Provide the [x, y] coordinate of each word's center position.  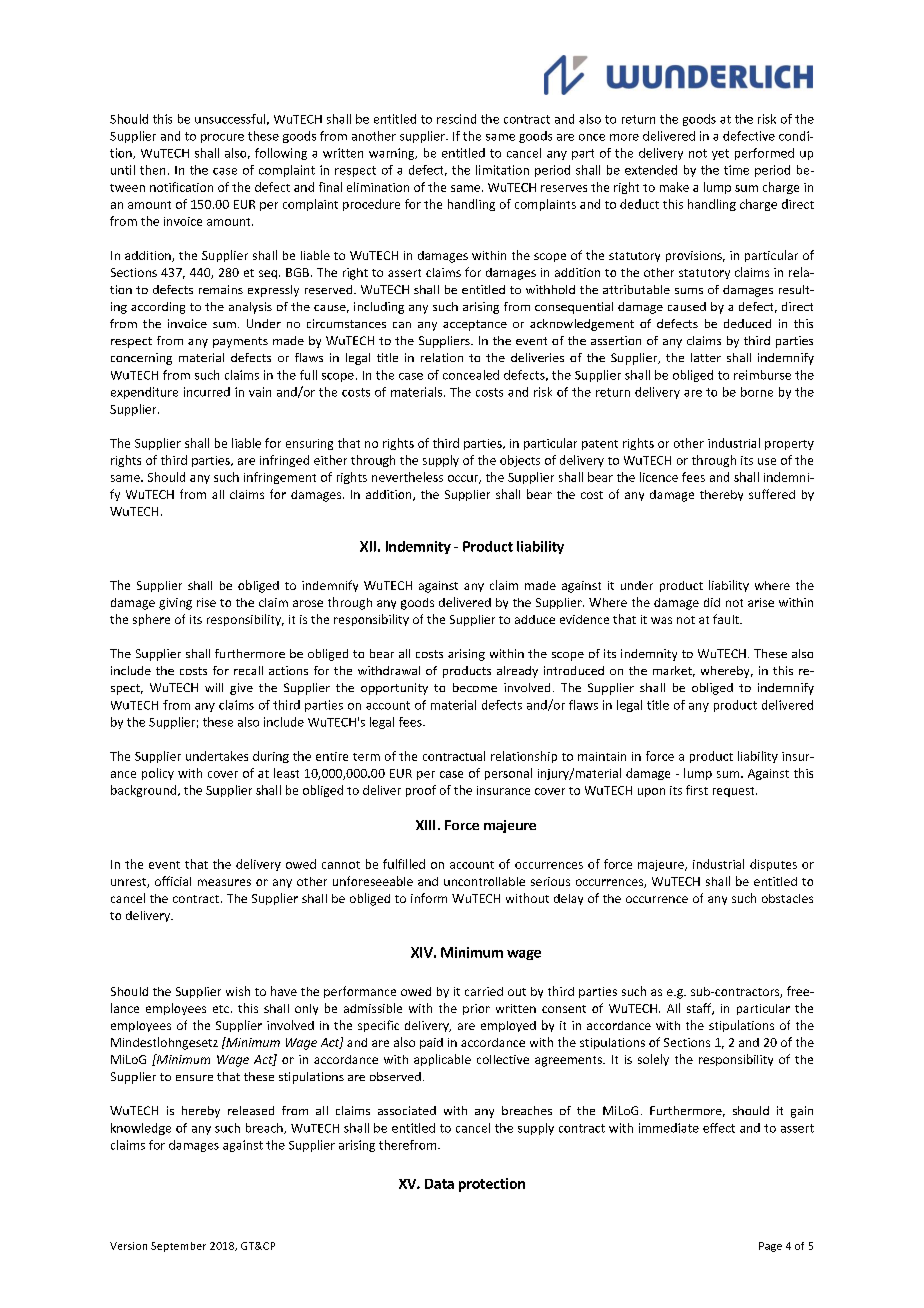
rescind [456, 119]
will [214, 687]
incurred [207, 392]
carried [484, 991]
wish [238, 991]
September [178, 1247]
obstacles [787, 898]
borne [757, 392]
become [475, 687]
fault [727, 619]
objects [520, 461]
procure [222, 138]
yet [720, 154]
